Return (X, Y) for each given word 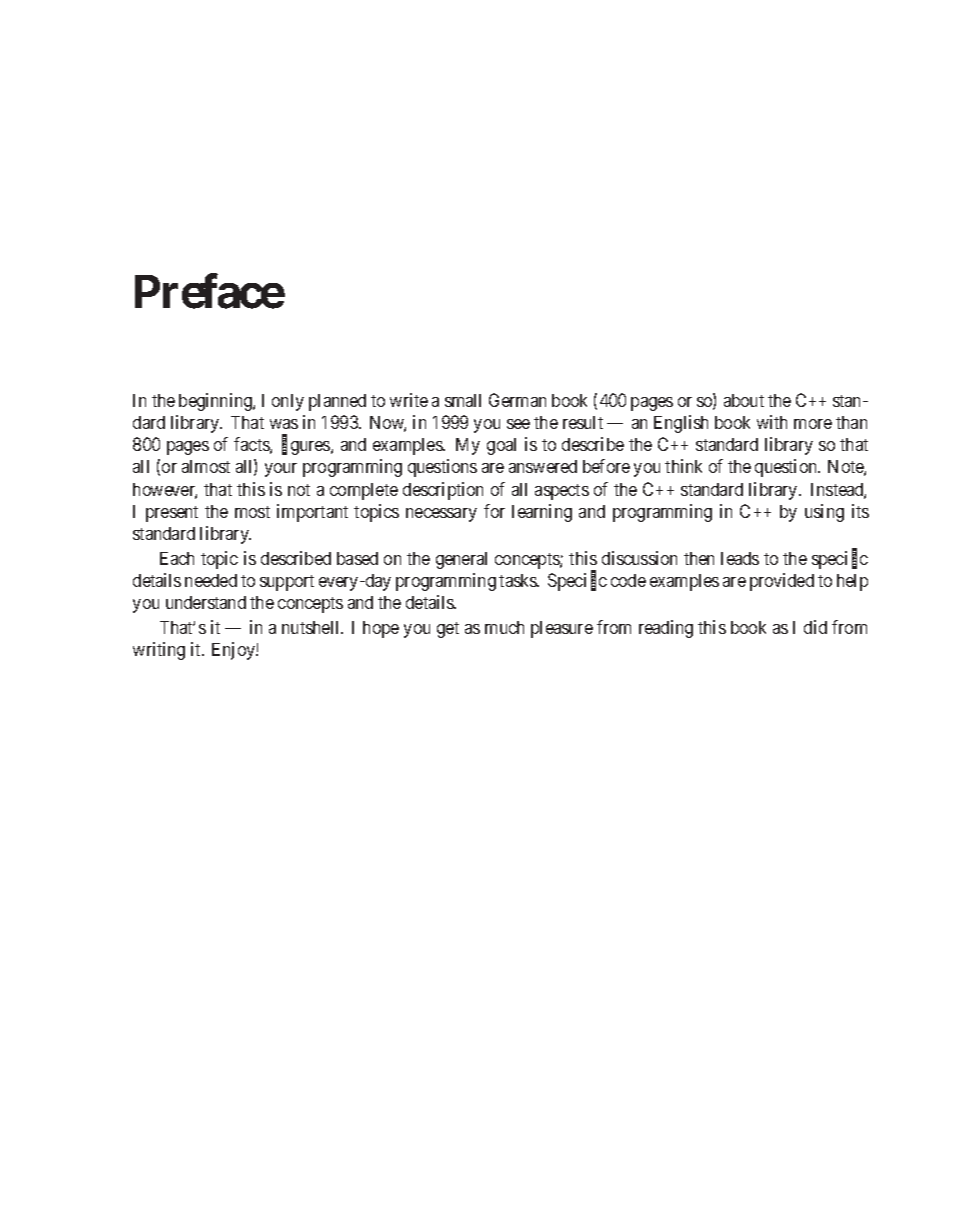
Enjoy (234, 651)
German (517, 400)
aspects (562, 492)
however (165, 491)
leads (740, 558)
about (744, 400)
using (824, 513)
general (461, 560)
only (288, 402)
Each (177, 558)
